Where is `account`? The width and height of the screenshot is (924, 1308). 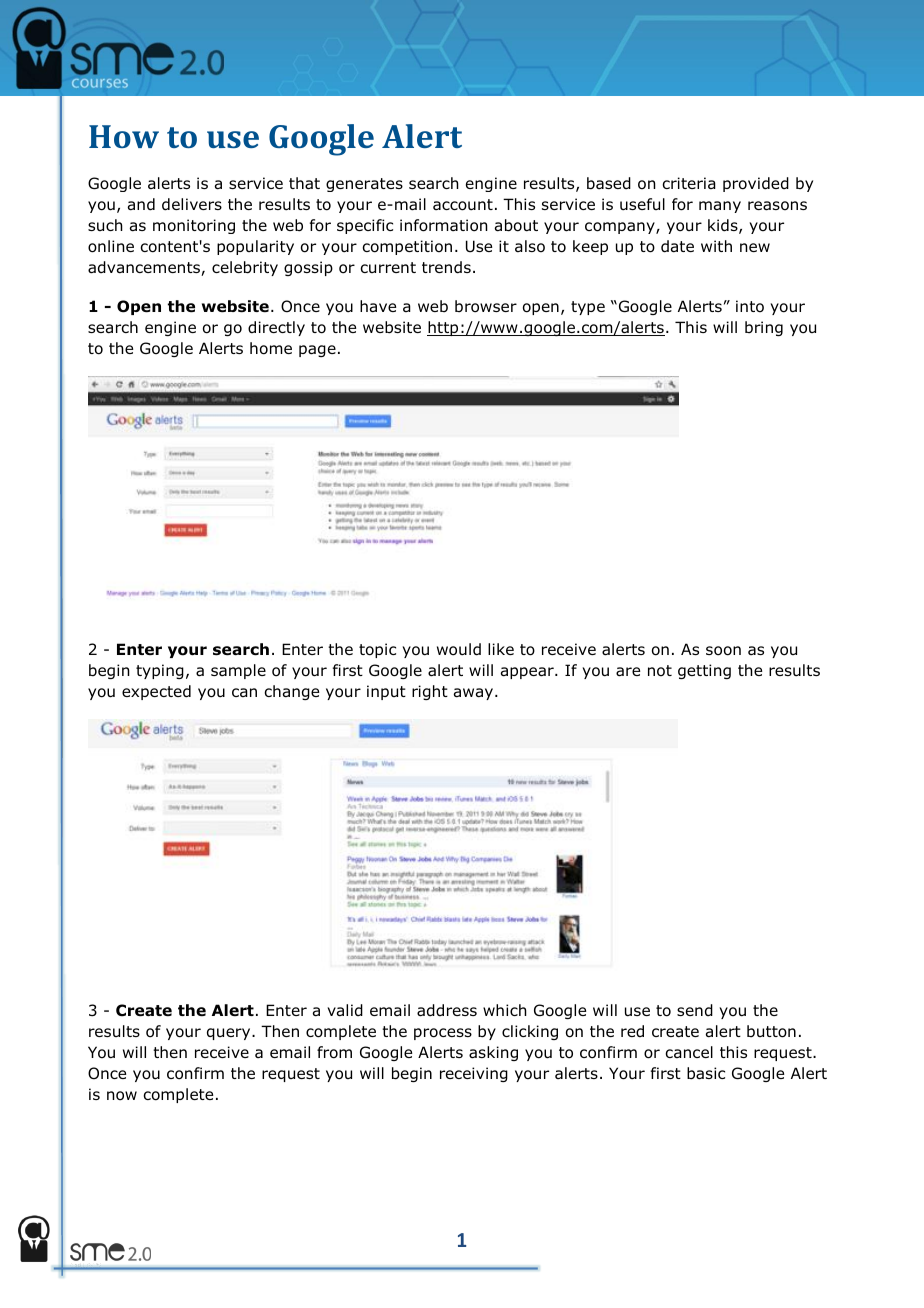 account is located at coordinates (463, 205).
